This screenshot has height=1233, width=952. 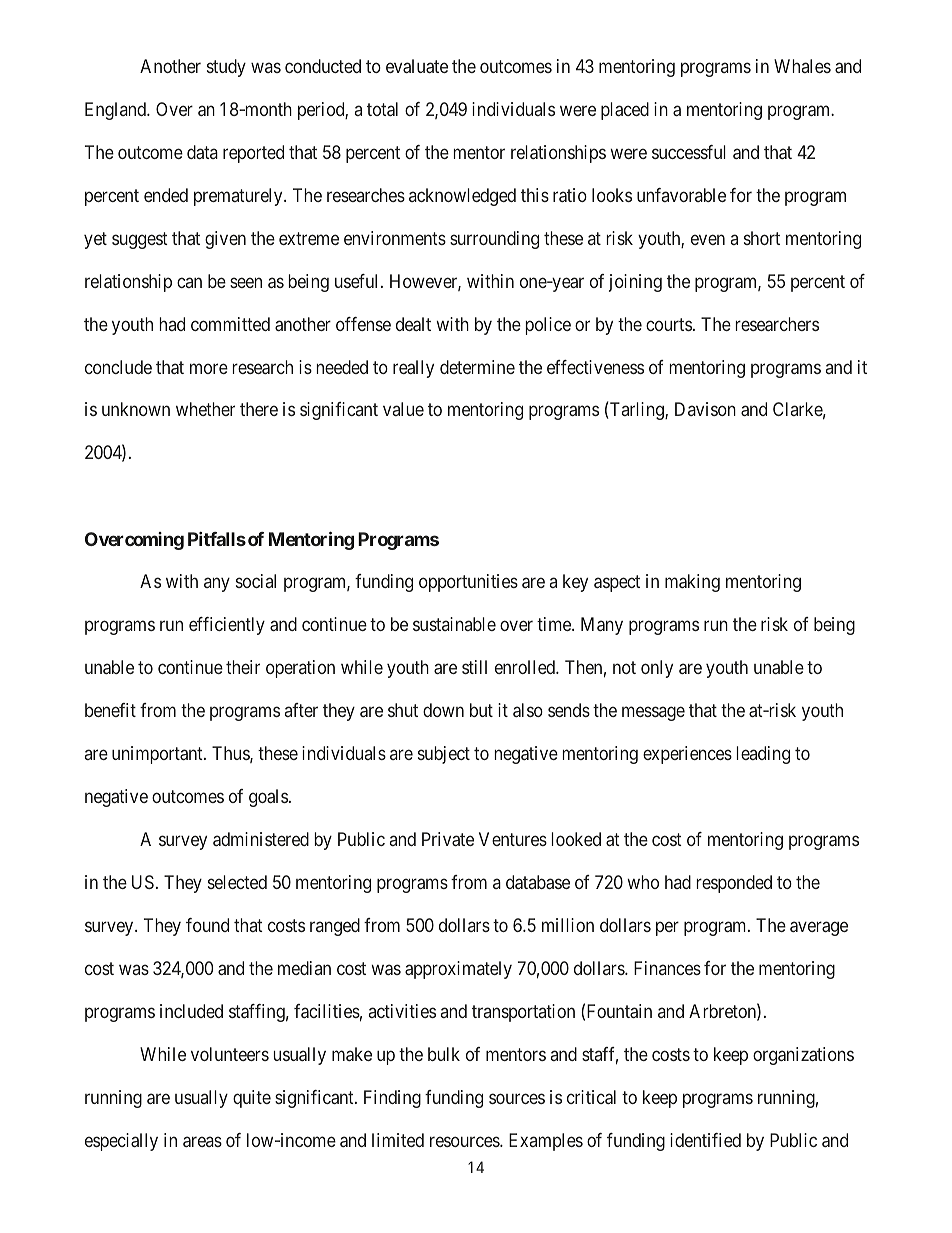 I want to click on evaluate, so click(x=417, y=66).
